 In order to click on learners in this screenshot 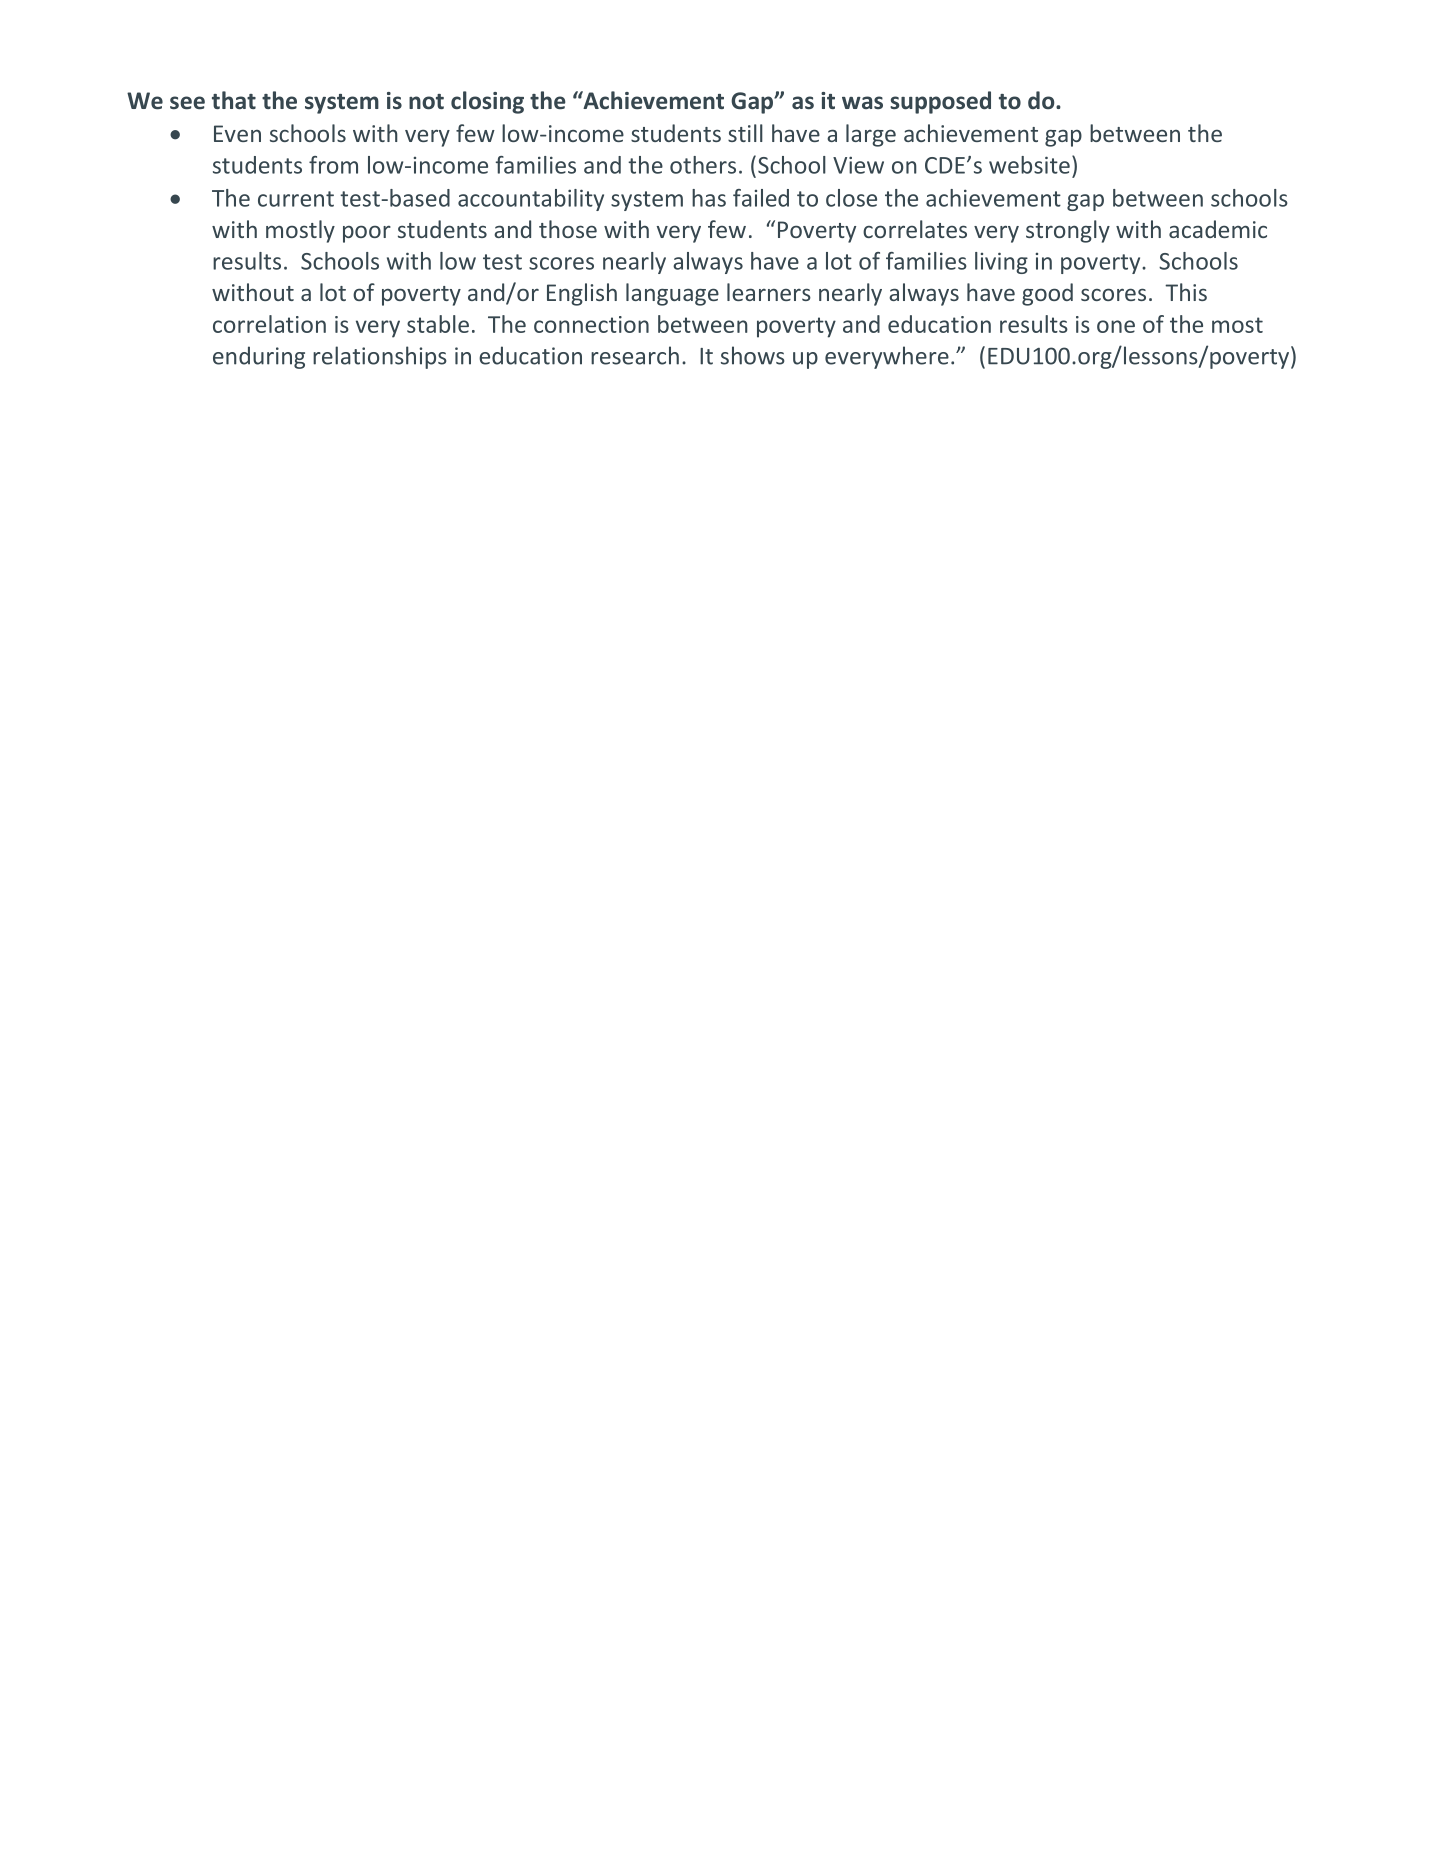, I will do `click(769, 292)`.
